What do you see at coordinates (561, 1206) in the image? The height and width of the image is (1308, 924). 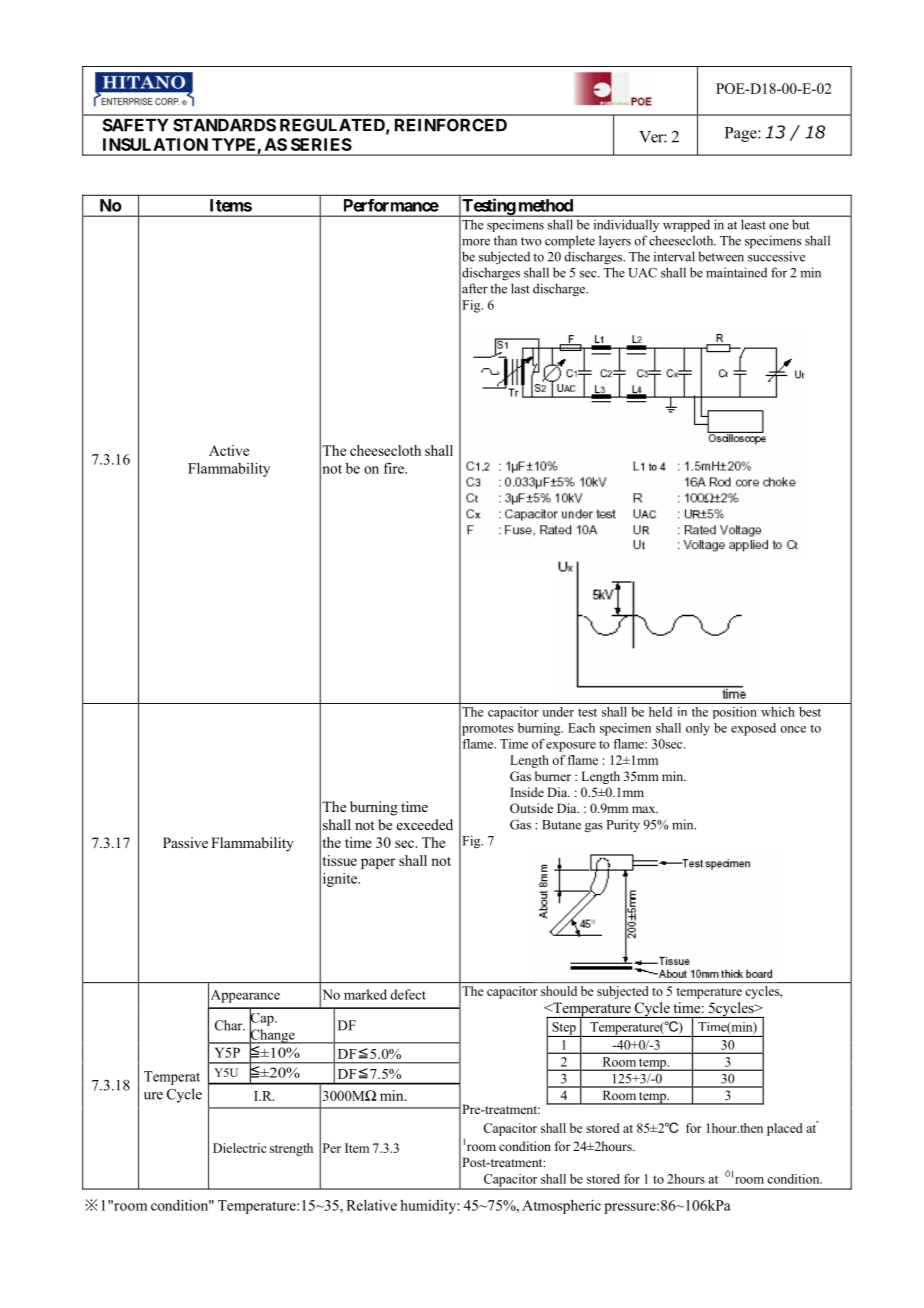 I see `Atmospheric` at bounding box center [561, 1206].
